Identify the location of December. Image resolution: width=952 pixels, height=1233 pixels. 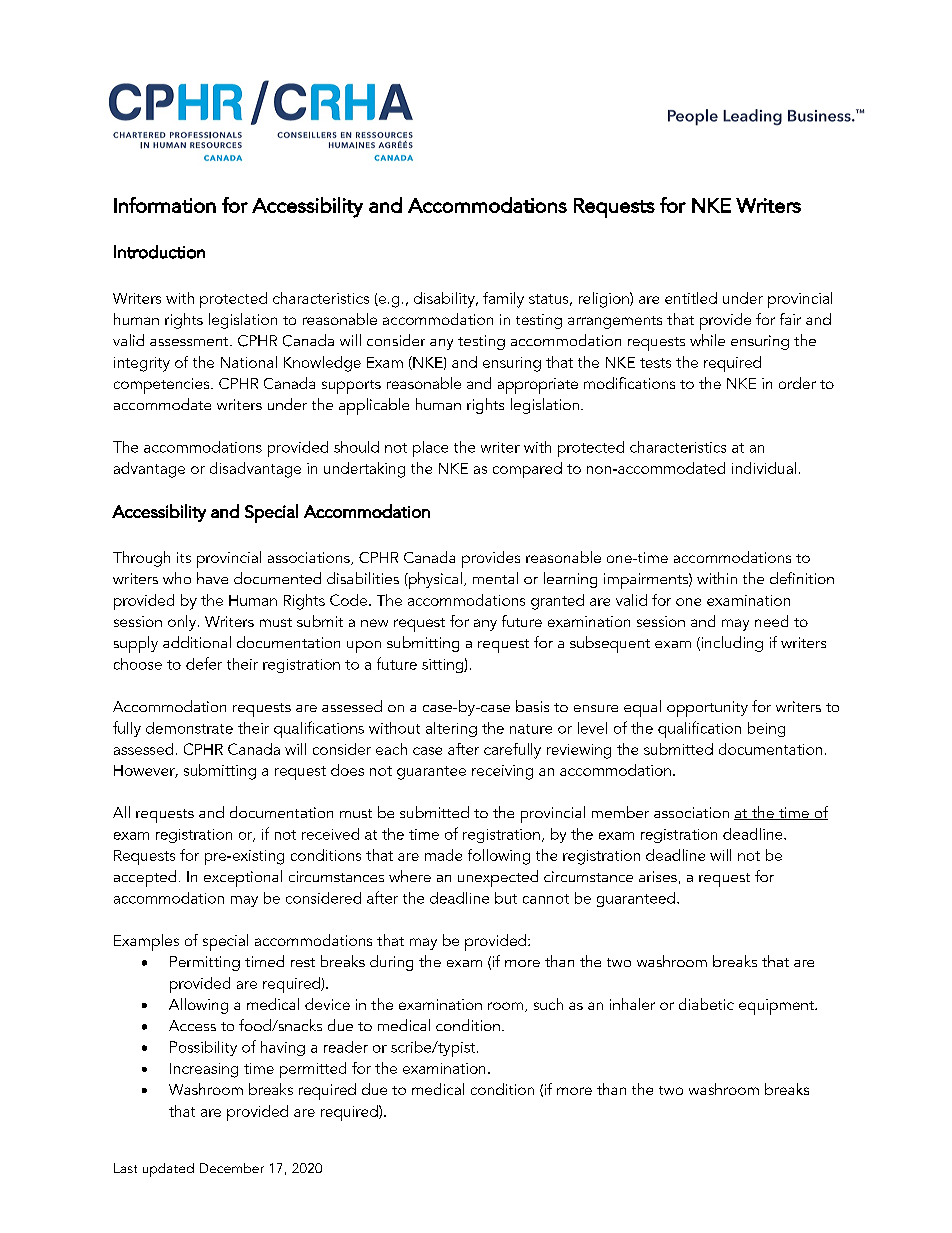
(232, 1168).
